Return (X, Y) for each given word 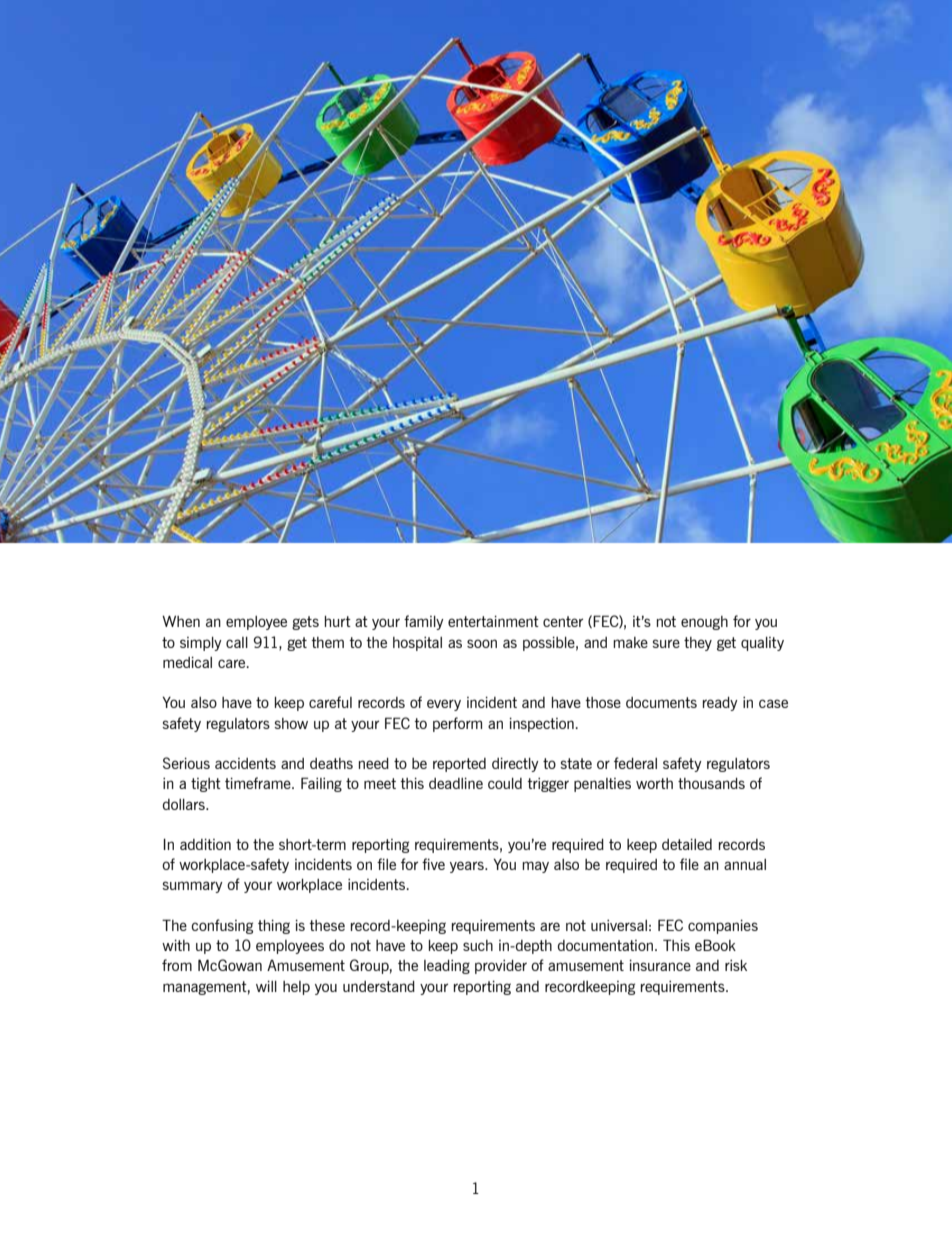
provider (501, 967)
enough (704, 623)
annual (745, 864)
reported (459, 765)
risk (736, 965)
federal (635, 763)
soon (482, 643)
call (237, 642)
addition (205, 844)
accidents (245, 763)
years (468, 867)
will (266, 986)
